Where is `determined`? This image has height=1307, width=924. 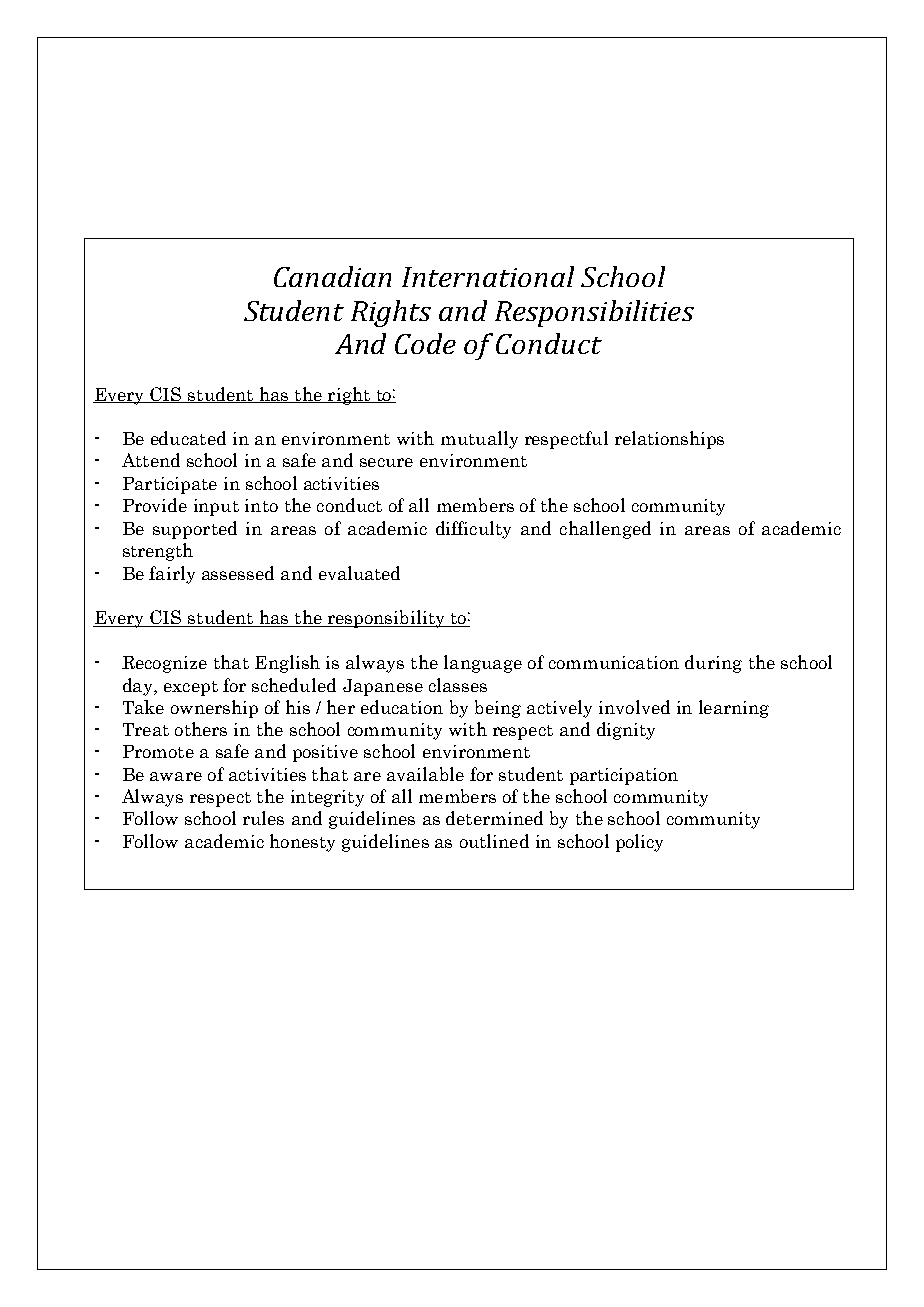
determined is located at coordinates (494, 818).
